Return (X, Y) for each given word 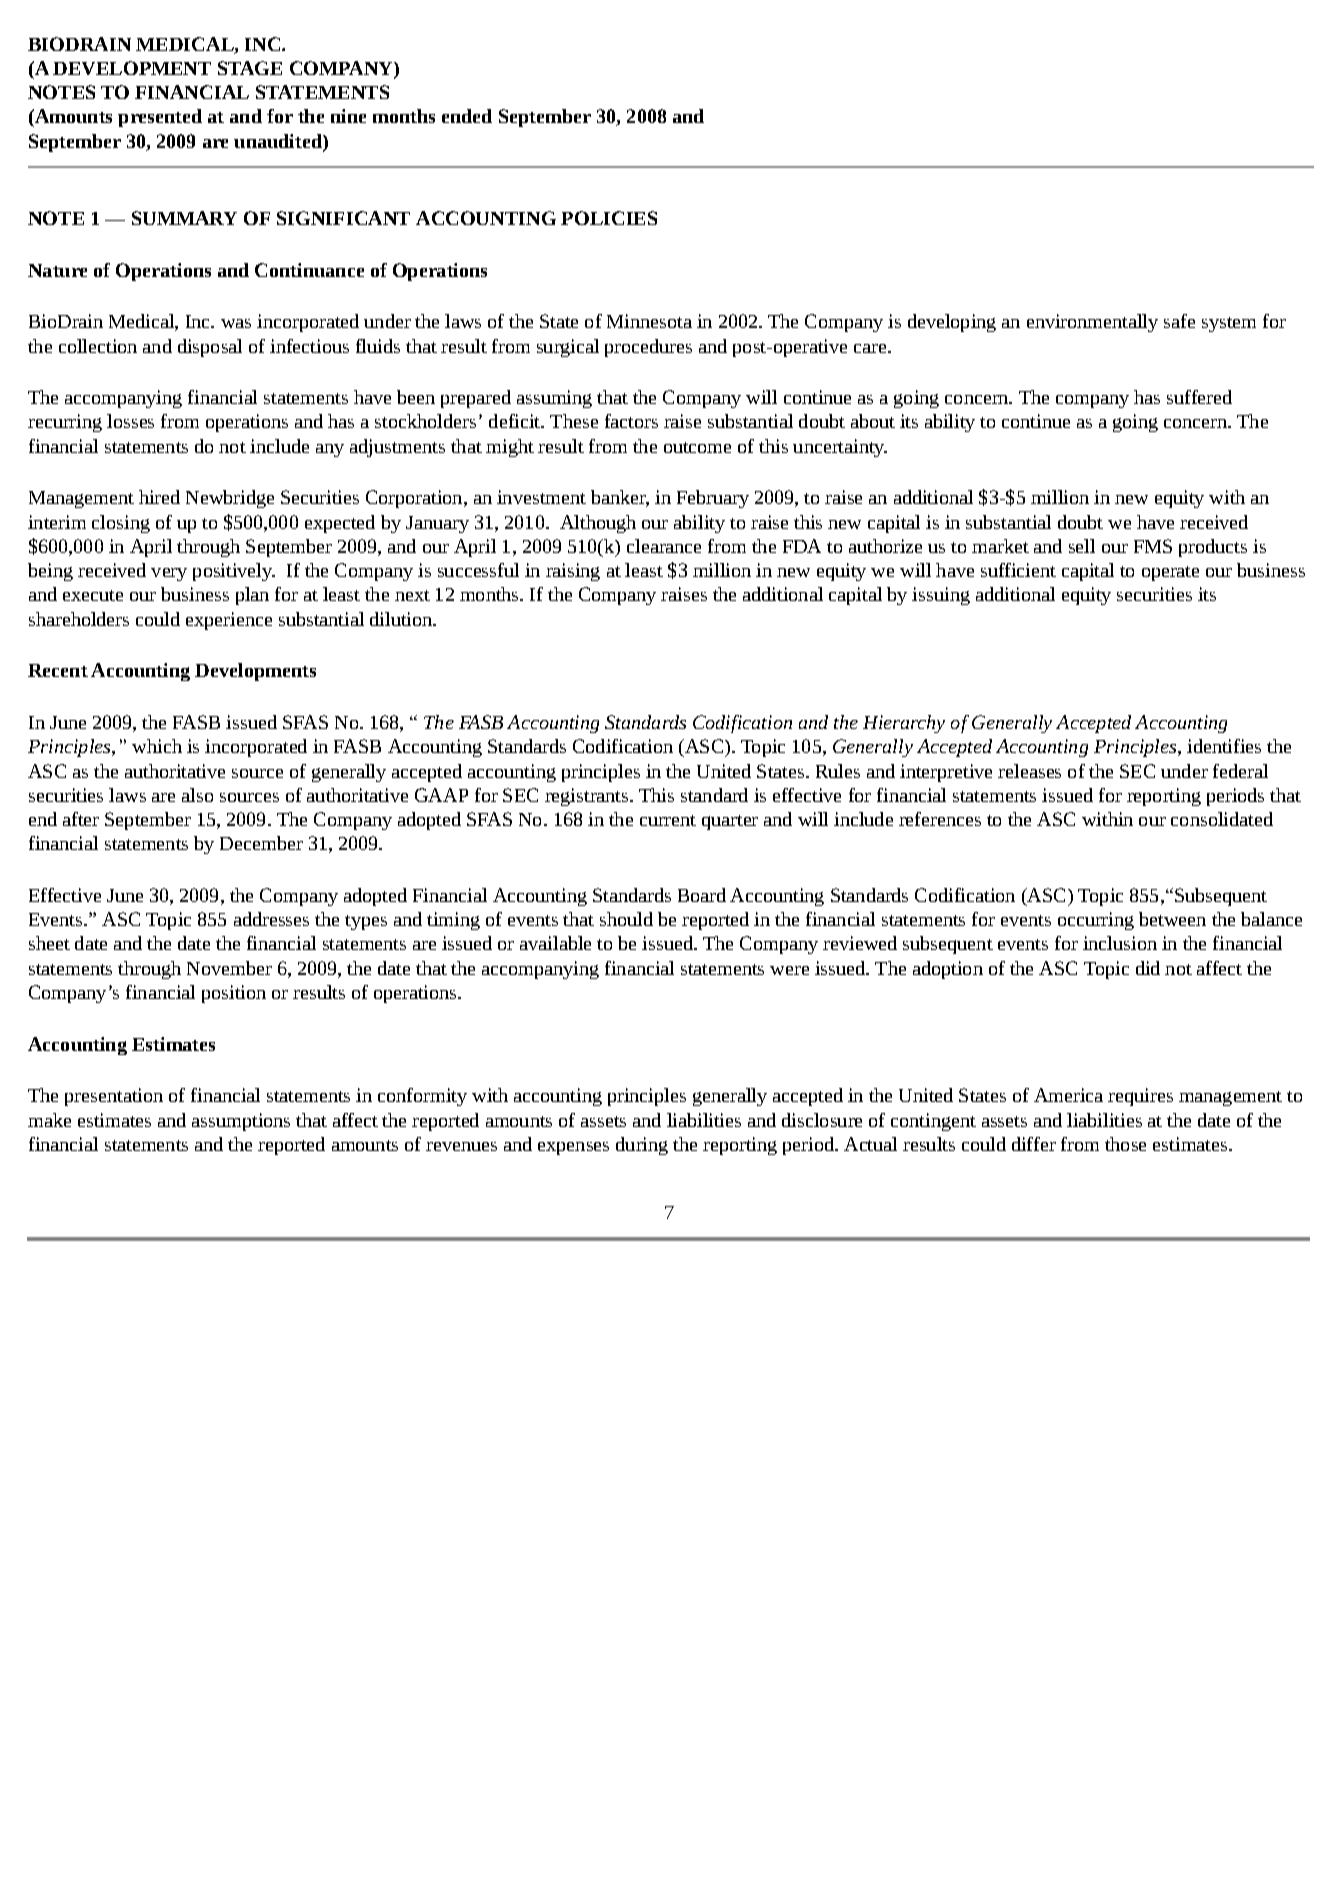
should (626, 919)
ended (467, 116)
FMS (1153, 546)
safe (1179, 321)
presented (160, 118)
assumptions (241, 1122)
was (236, 323)
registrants (588, 797)
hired (159, 497)
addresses (271, 919)
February (713, 499)
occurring (1096, 921)
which (157, 746)
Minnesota (649, 321)
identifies (1224, 746)
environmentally (1092, 323)
